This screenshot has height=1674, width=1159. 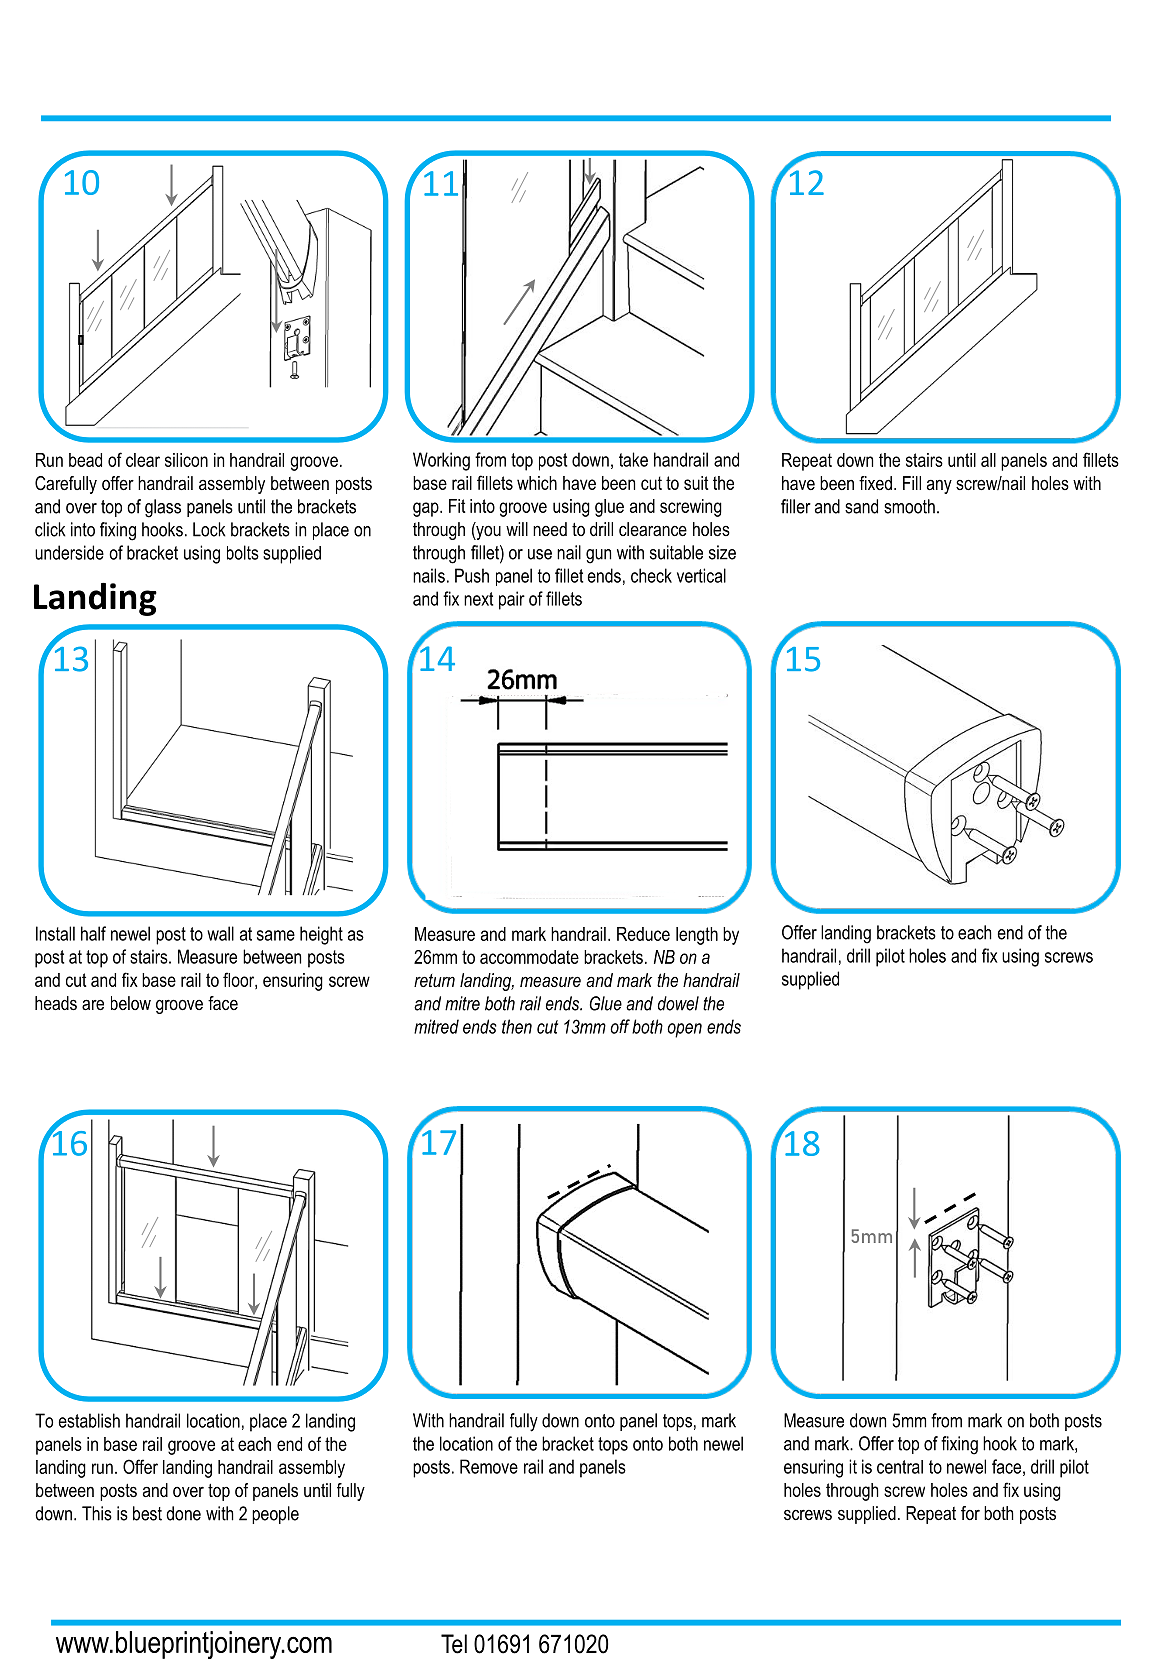 I want to click on then, so click(x=517, y=1026).
